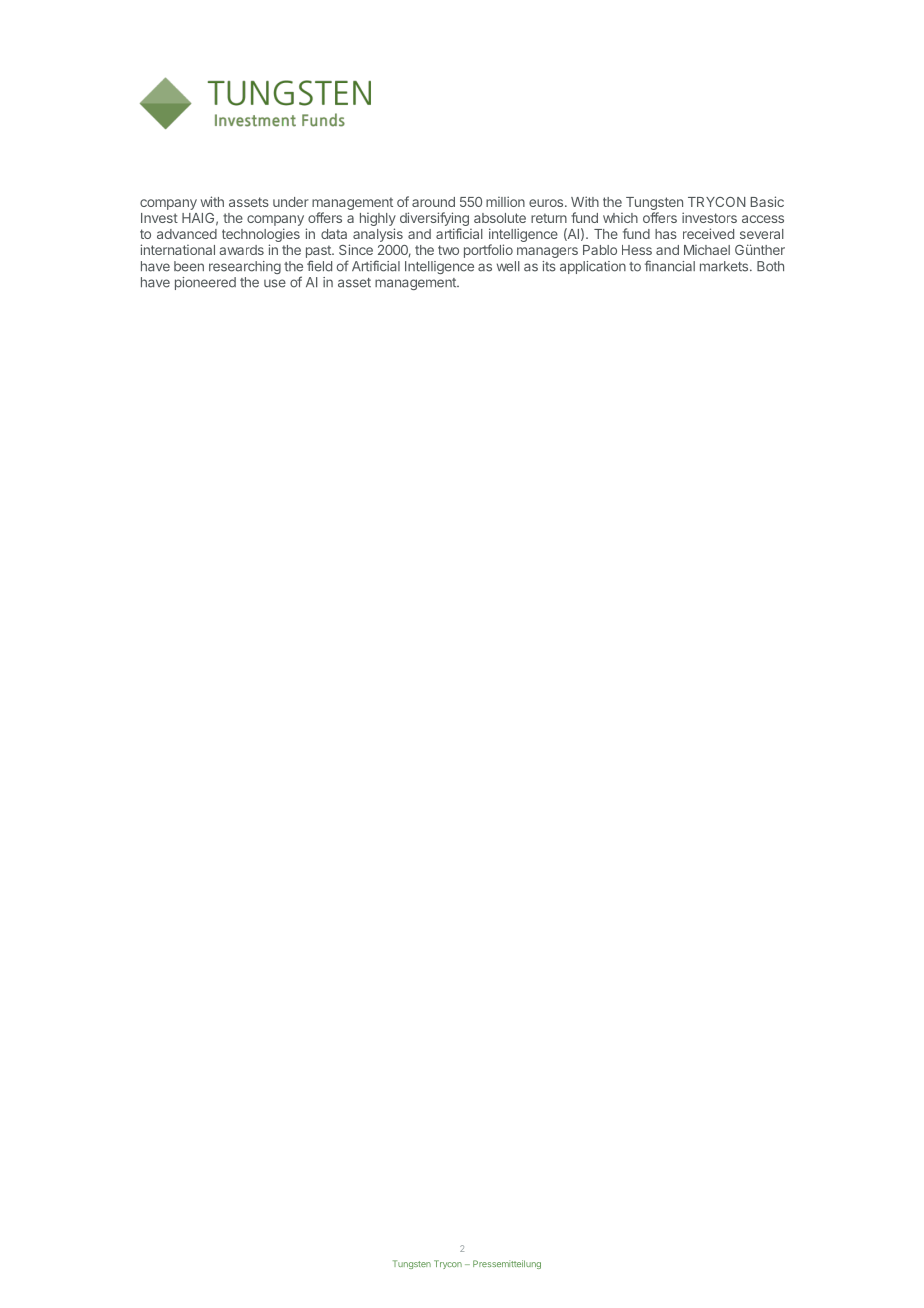 The image size is (924, 1308). Describe the element at coordinates (378, 235) in the document. I see `analysis` at that location.
